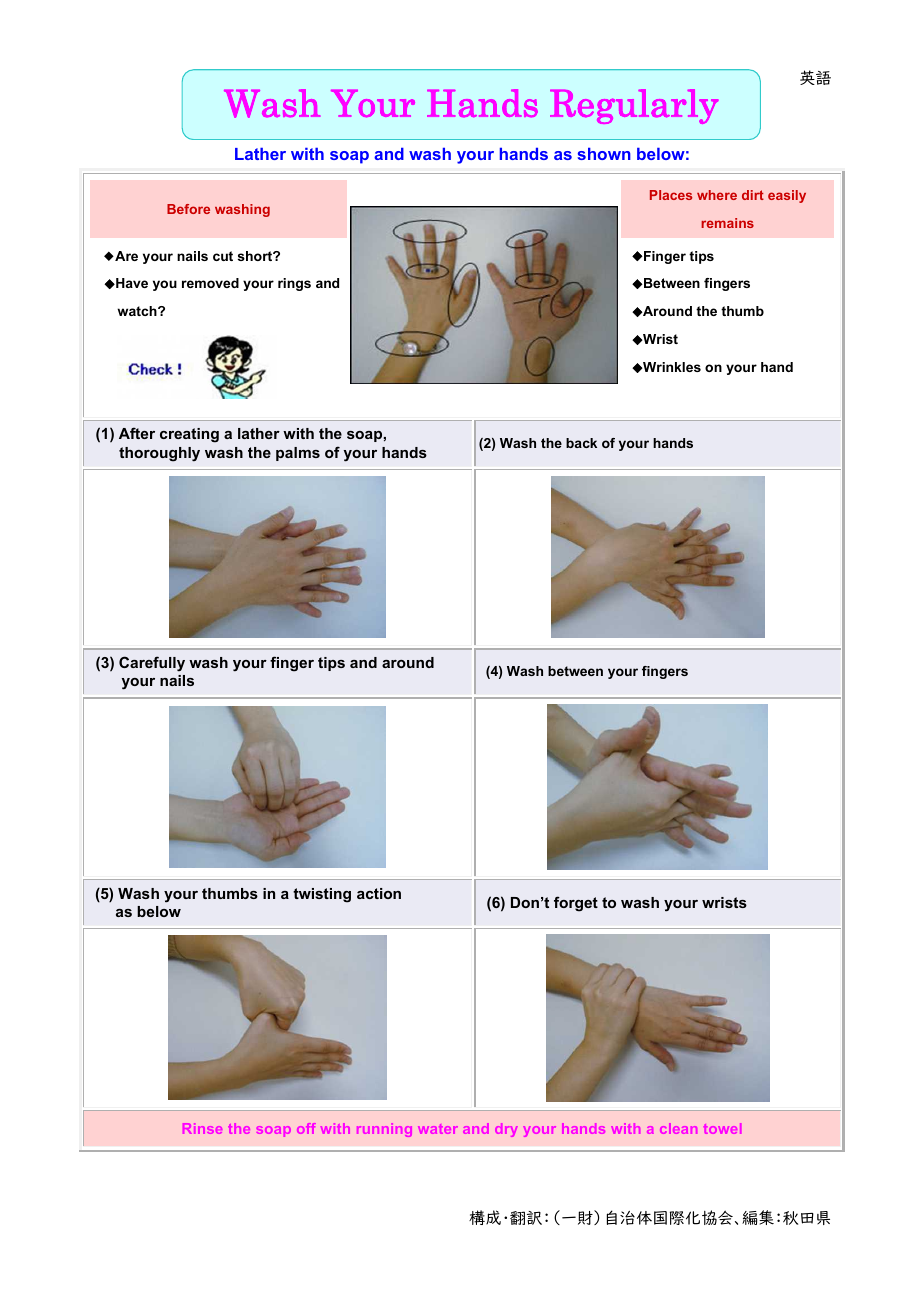  What do you see at coordinates (188, 209) in the screenshot?
I see `Before` at bounding box center [188, 209].
